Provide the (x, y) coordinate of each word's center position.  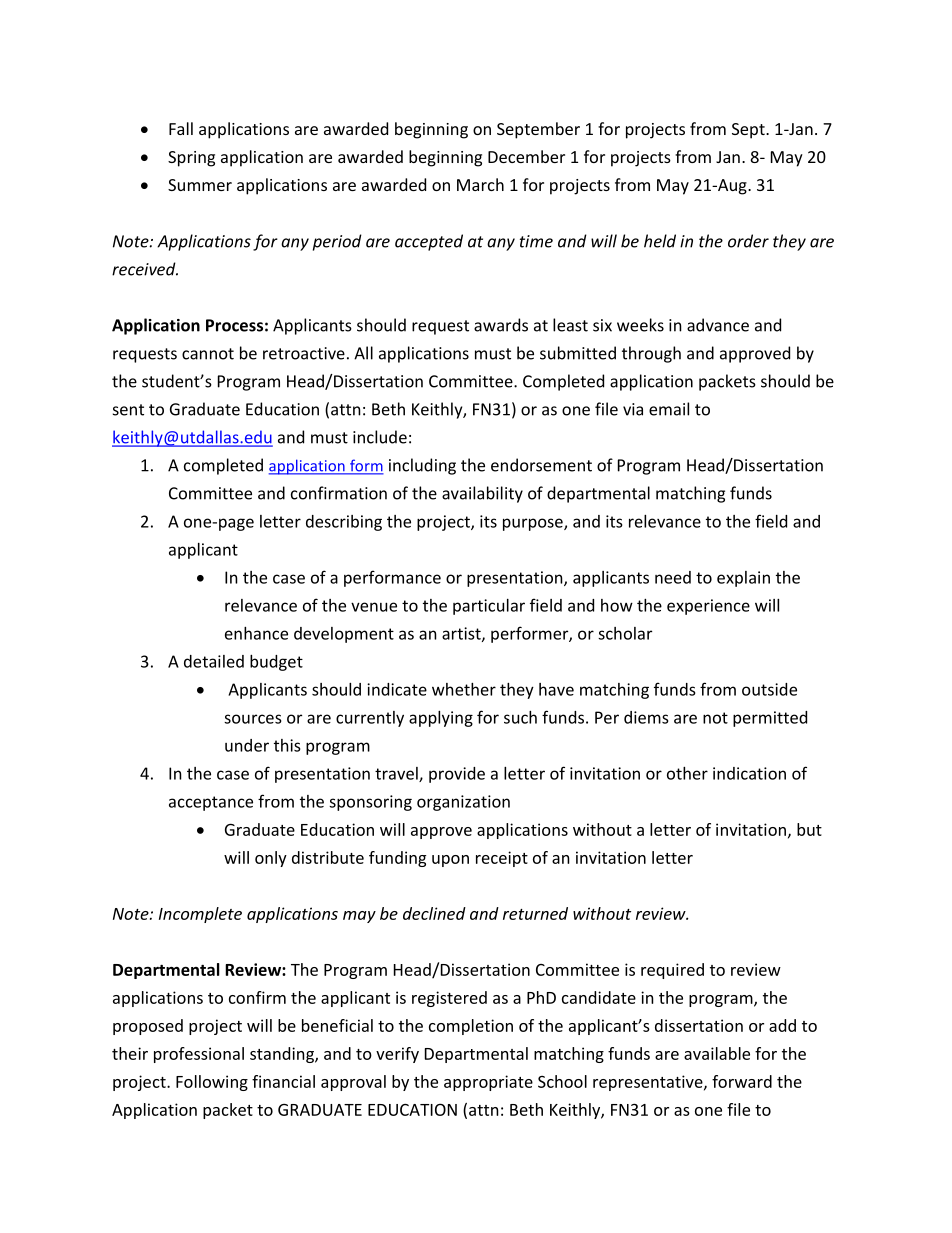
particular (489, 607)
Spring (191, 159)
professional (199, 1055)
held (660, 241)
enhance (256, 633)
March (480, 184)
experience (708, 607)
